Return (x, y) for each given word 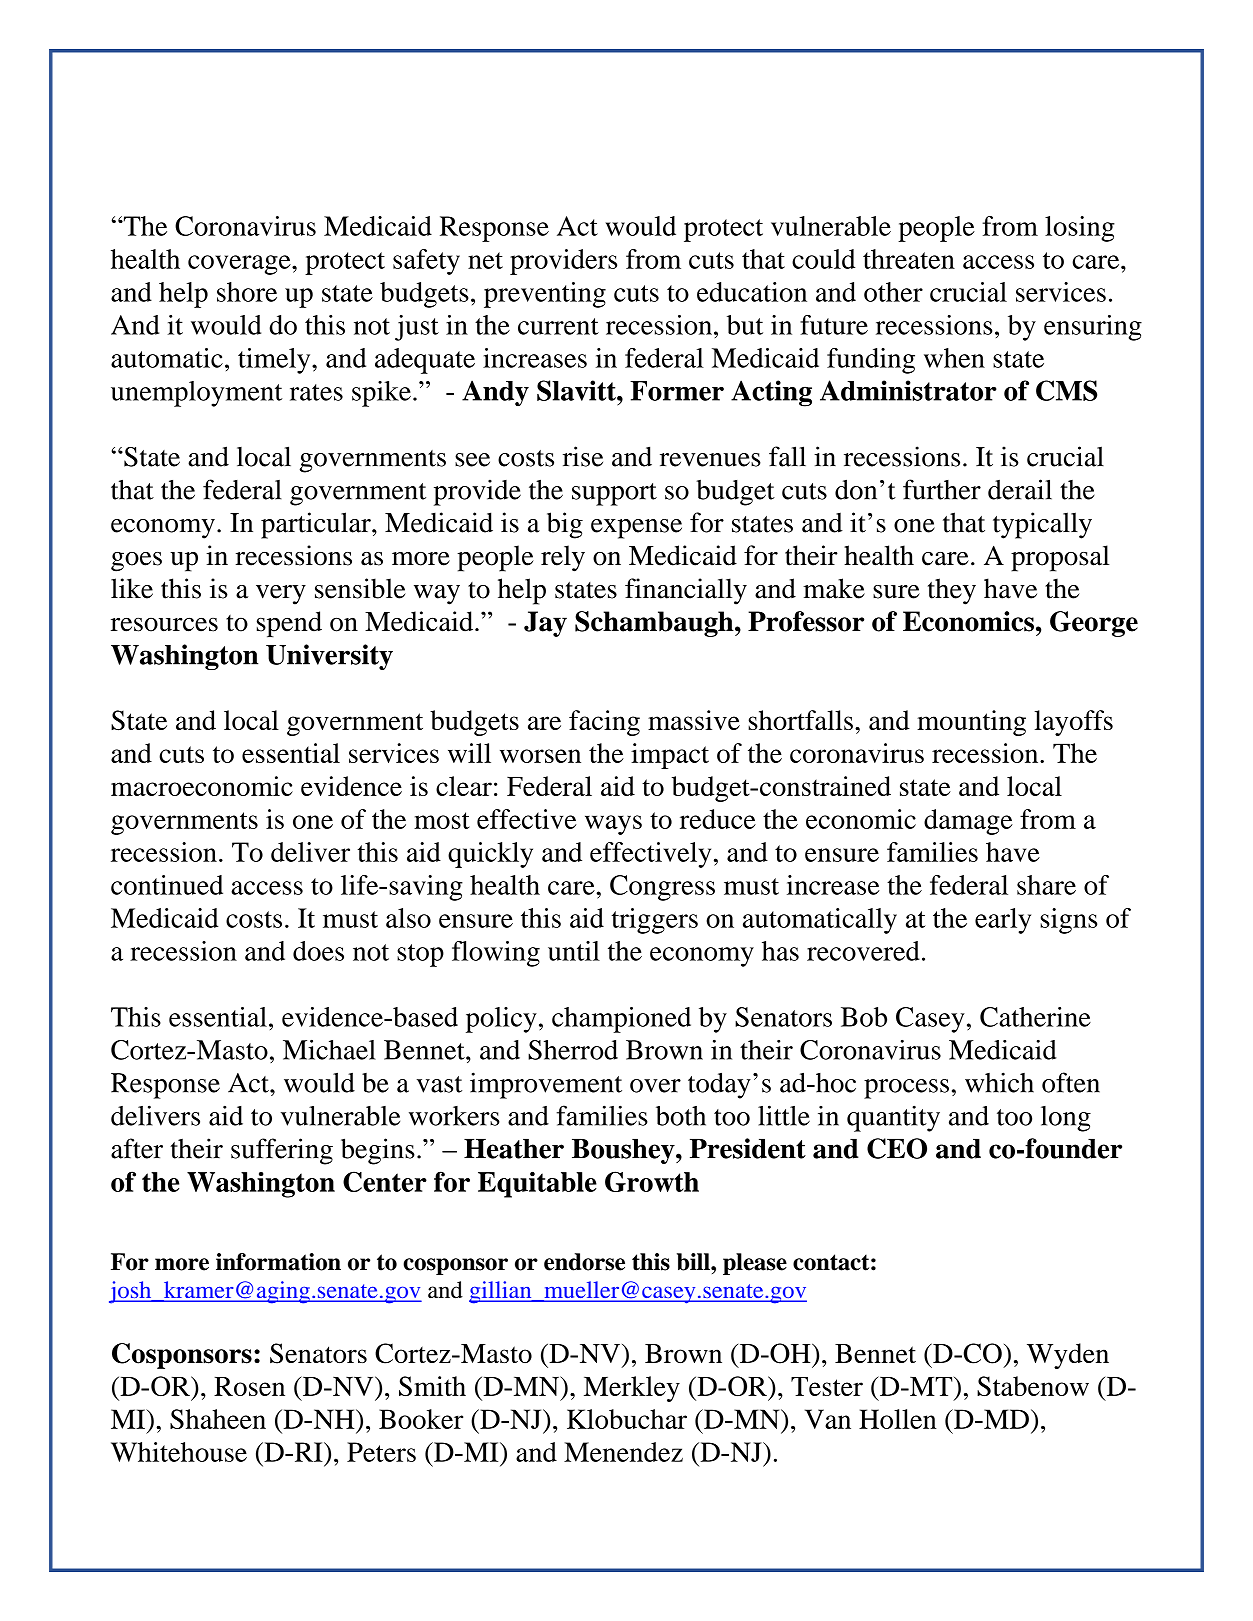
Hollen (898, 1419)
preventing (545, 295)
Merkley (632, 1389)
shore (247, 292)
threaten (909, 259)
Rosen (249, 1386)
